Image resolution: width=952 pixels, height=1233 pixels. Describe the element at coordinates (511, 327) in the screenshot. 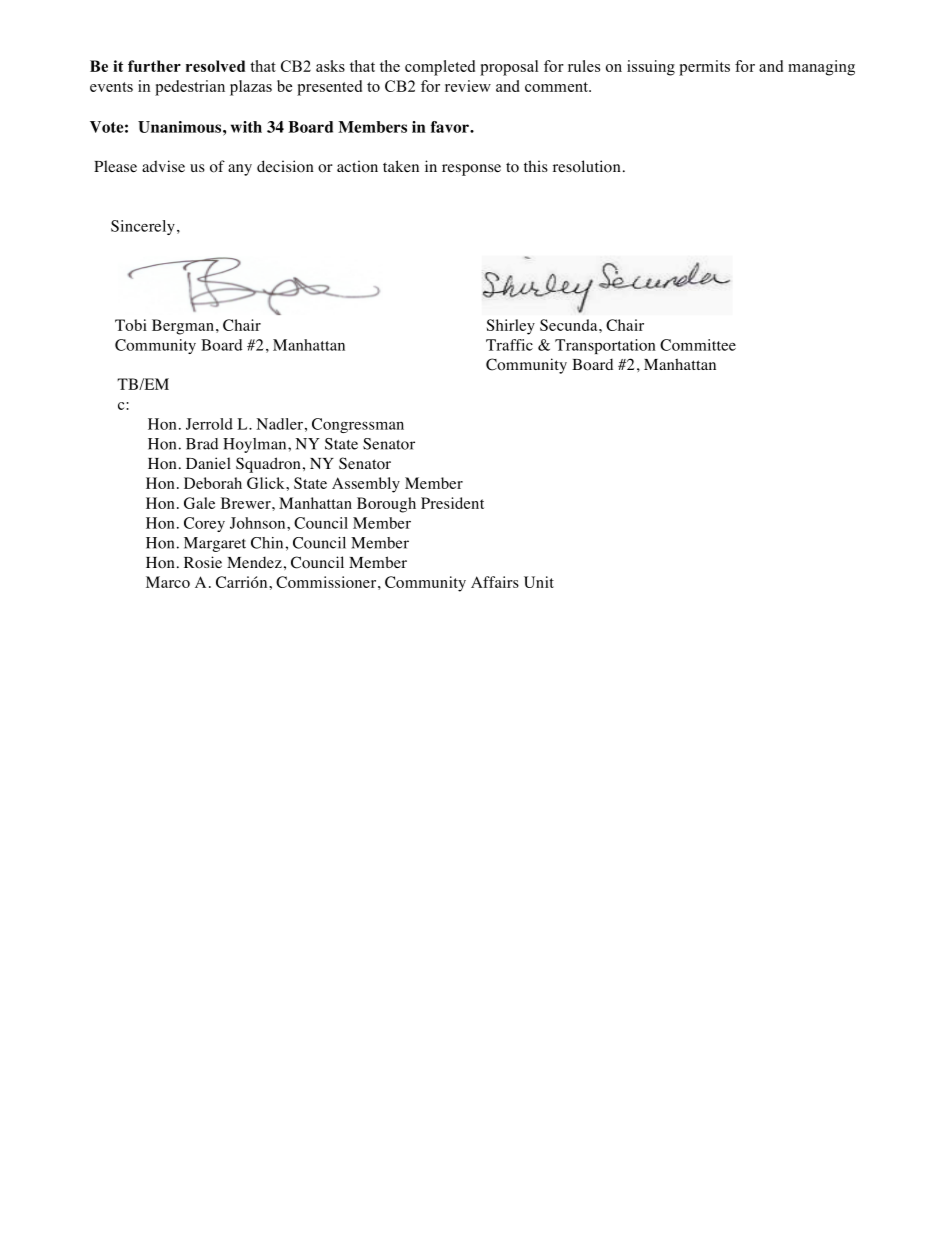

I see `Shirley` at that location.
